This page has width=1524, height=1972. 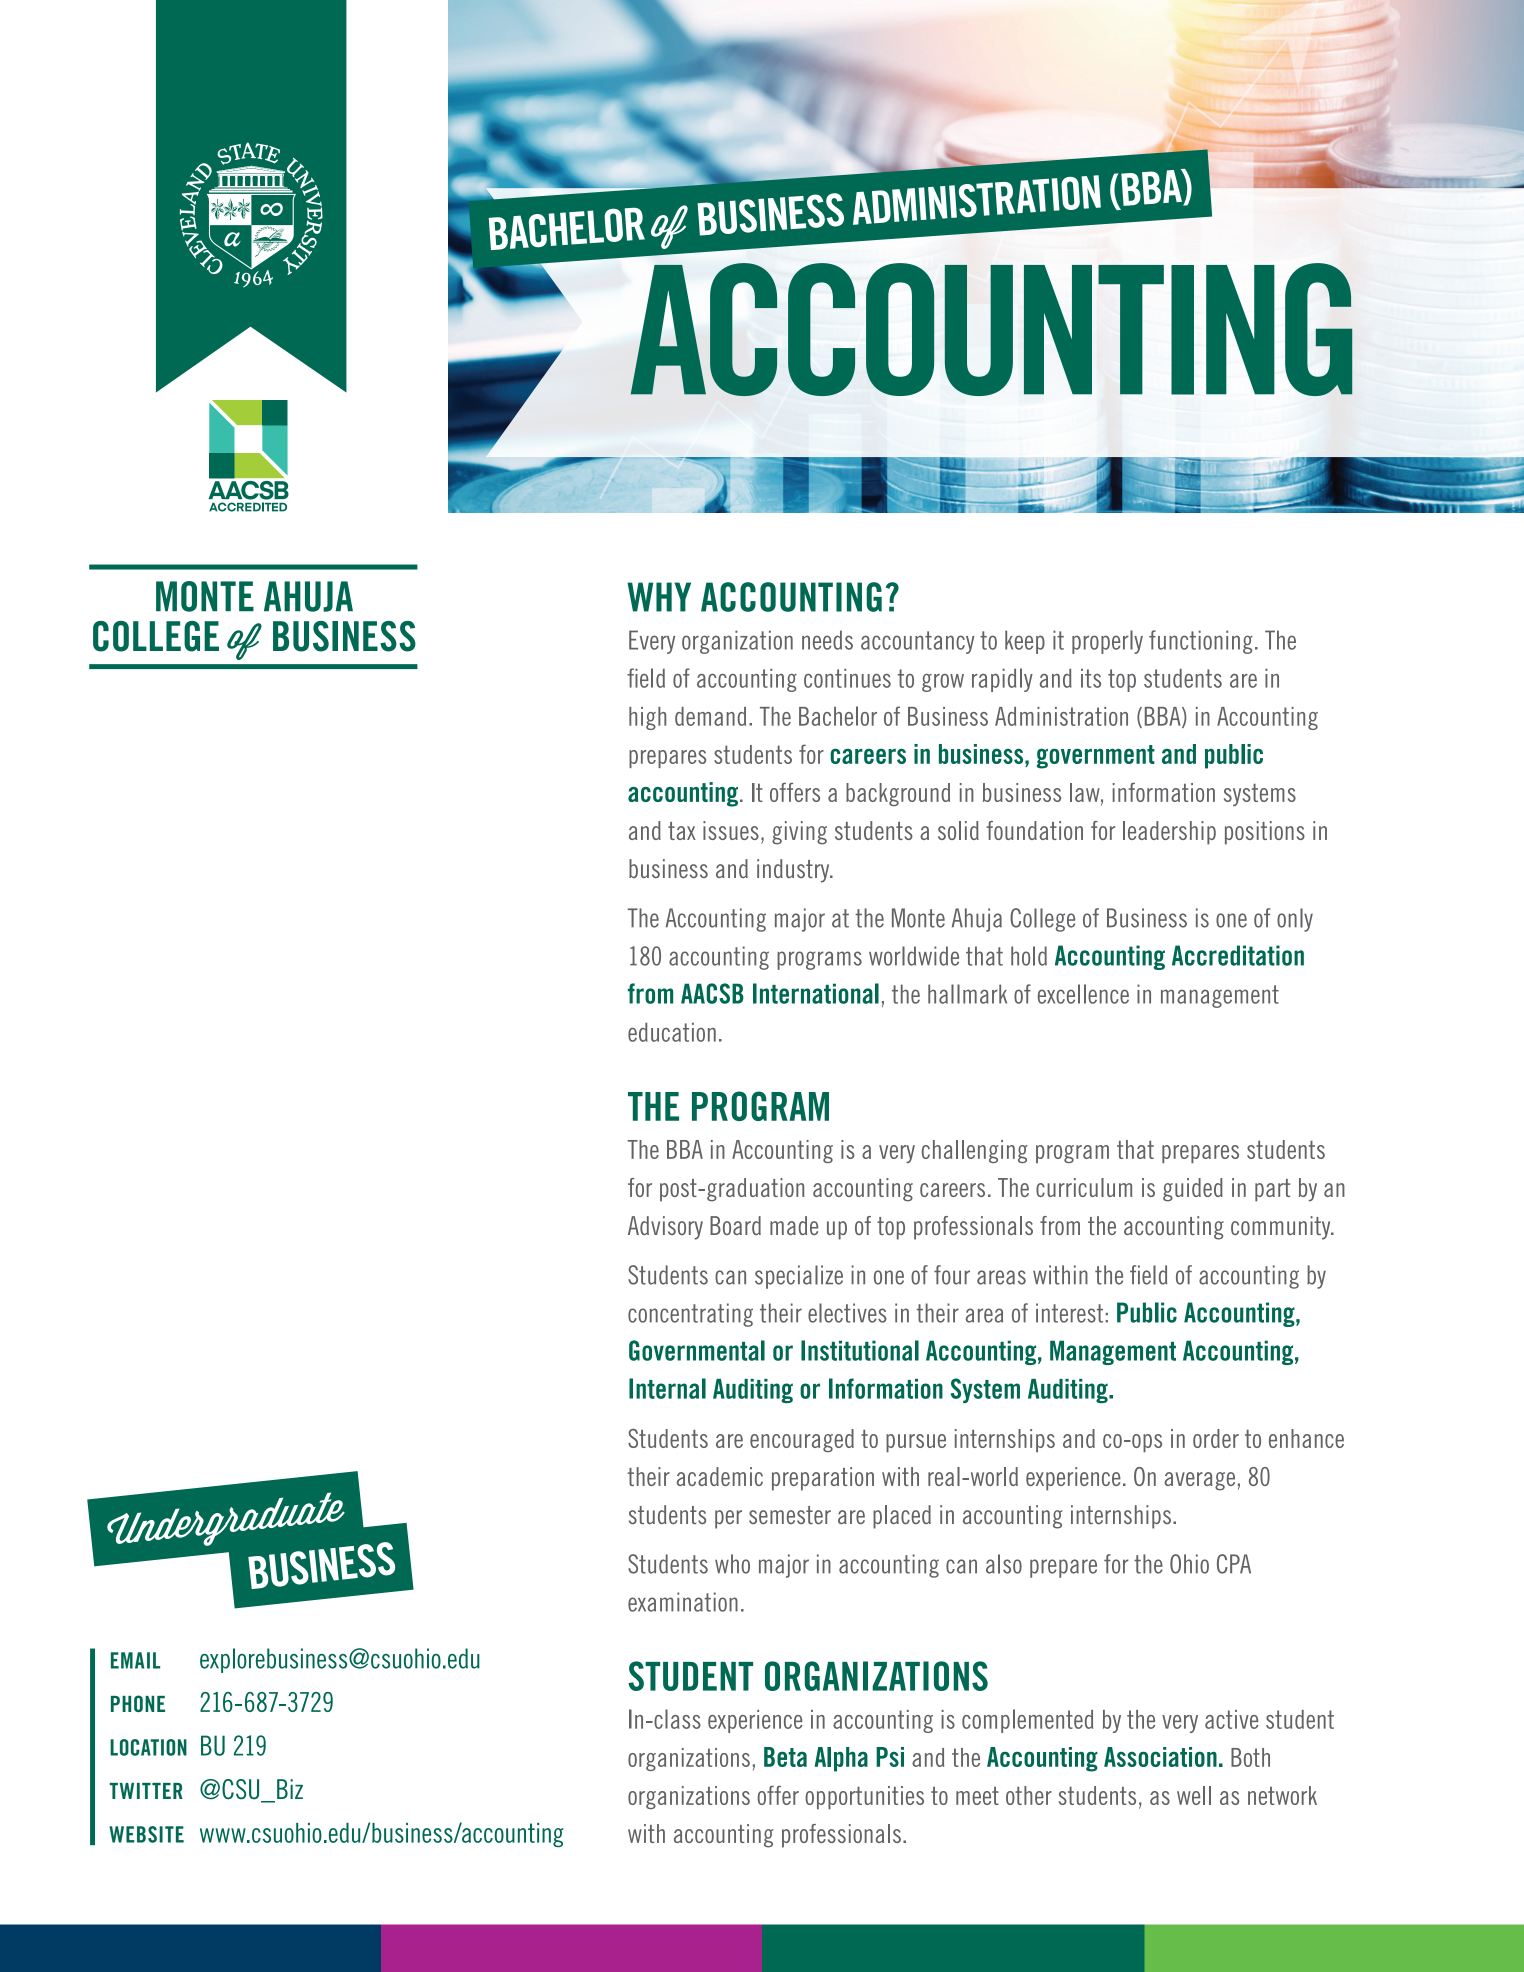 What do you see at coordinates (1201, 642) in the page?
I see `functioning` at bounding box center [1201, 642].
